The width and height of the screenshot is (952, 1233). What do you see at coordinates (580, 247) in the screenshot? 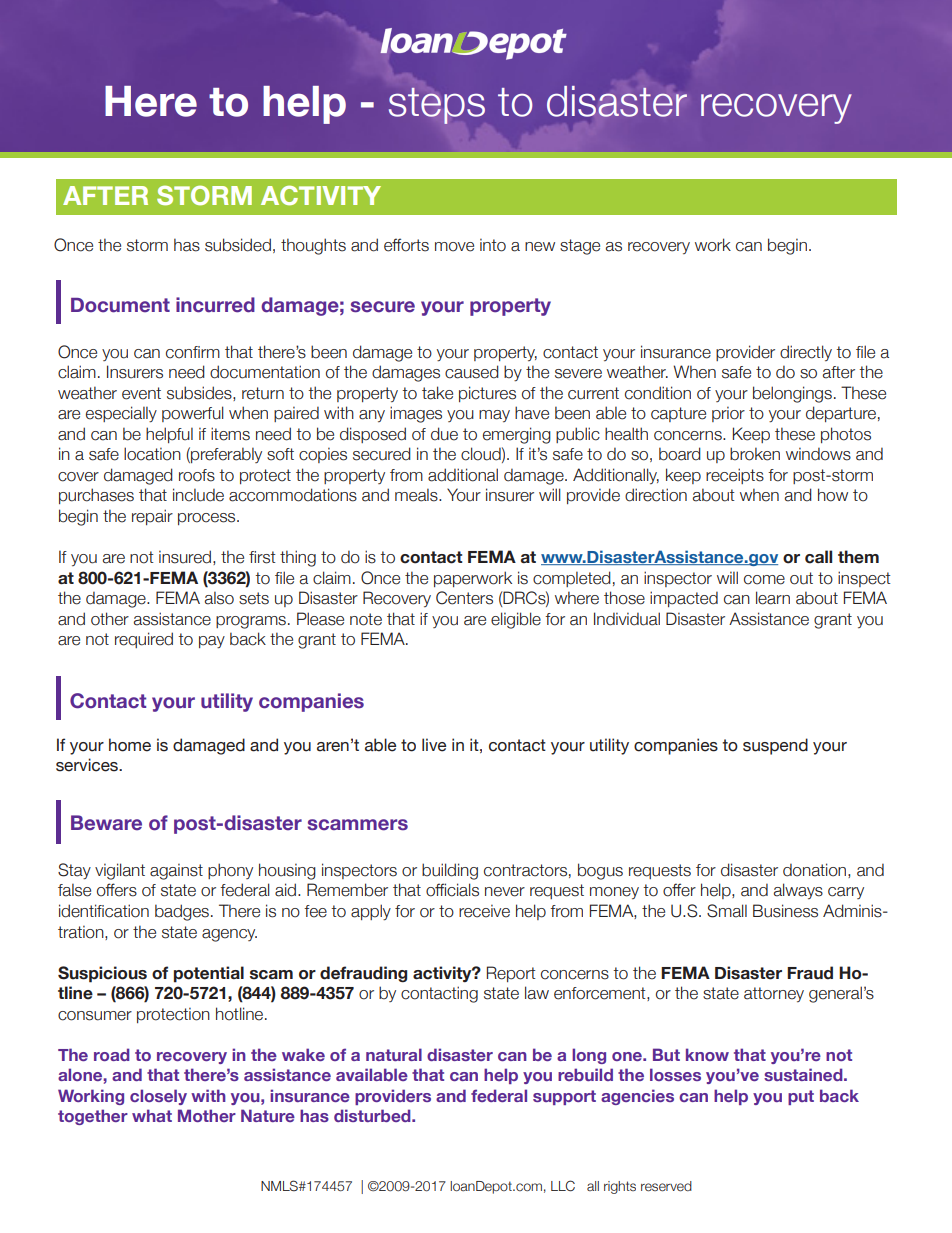
I see `stage` at bounding box center [580, 247].
